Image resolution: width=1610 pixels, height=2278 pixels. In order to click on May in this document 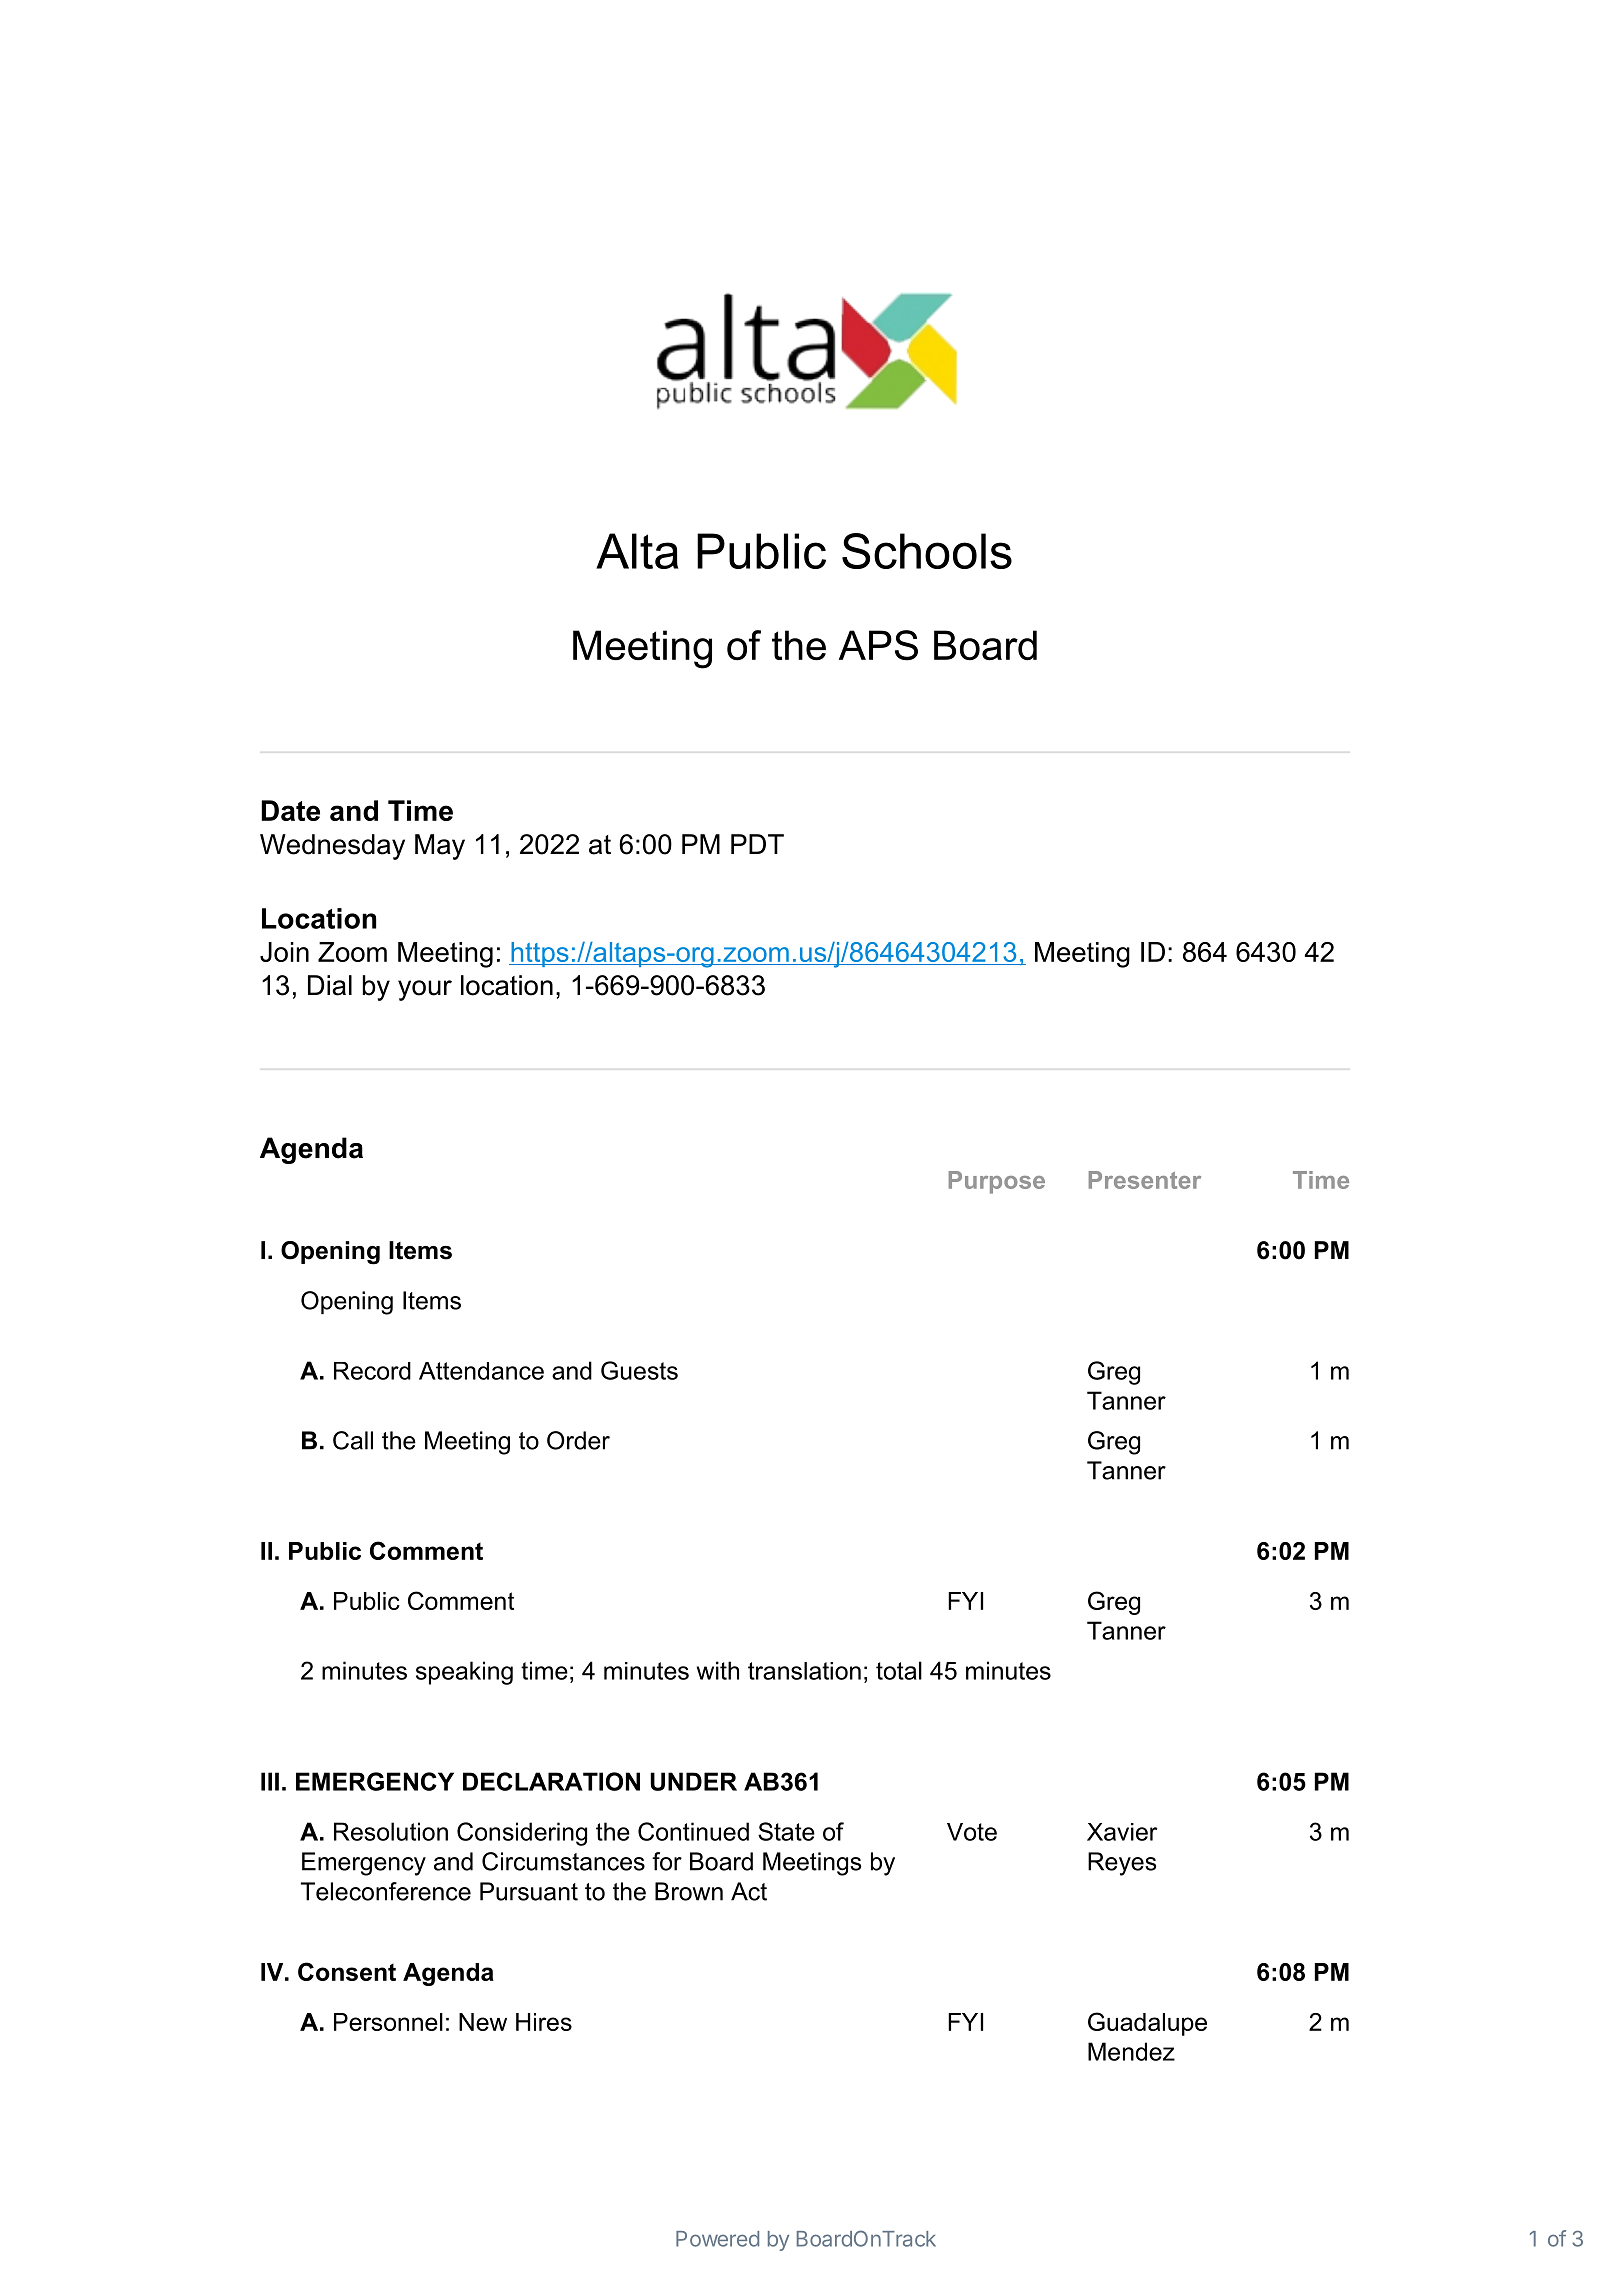, I will do `click(440, 847)`.
